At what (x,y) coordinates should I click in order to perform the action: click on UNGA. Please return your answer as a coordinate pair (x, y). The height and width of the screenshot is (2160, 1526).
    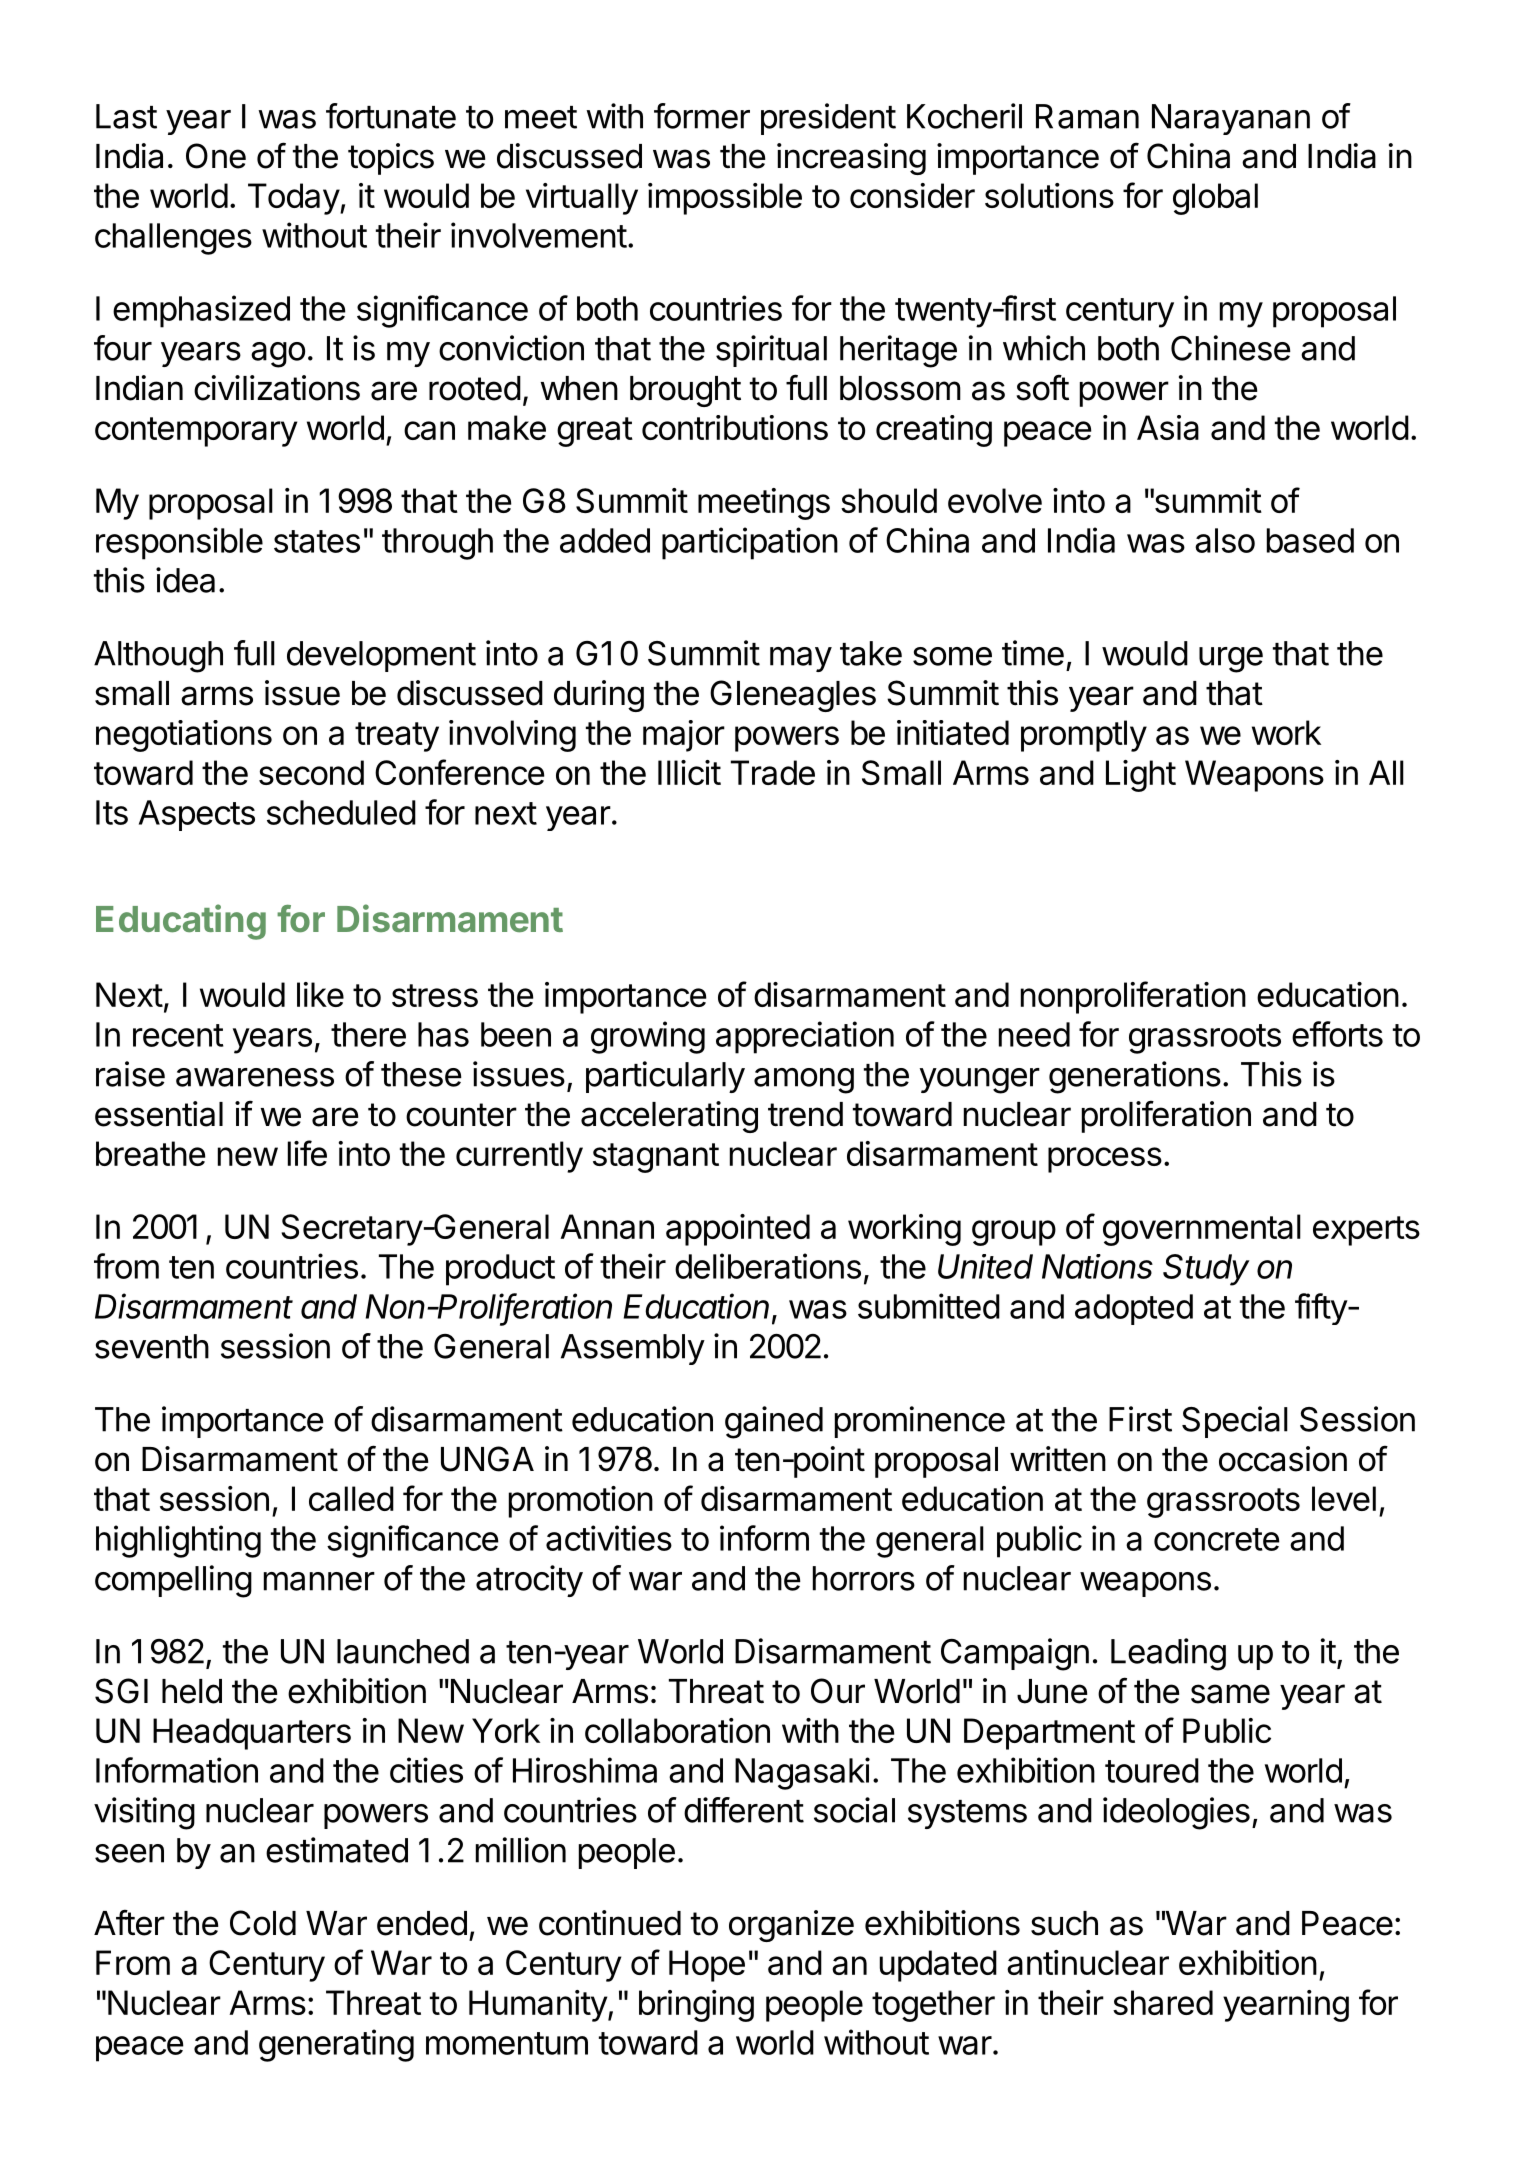
    Looking at the image, I should click on (487, 1459).
